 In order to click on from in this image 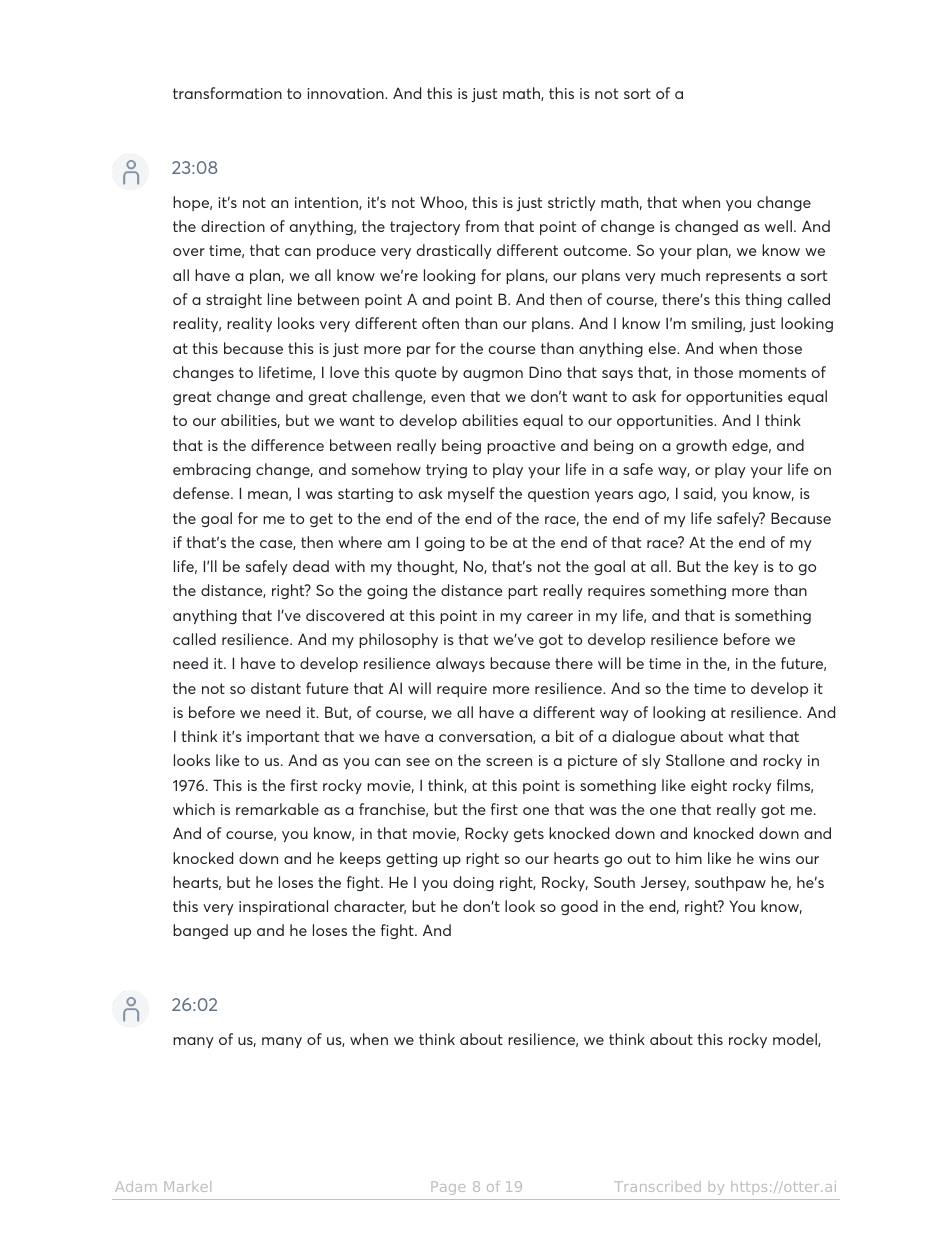, I will do `click(482, 226)`.
